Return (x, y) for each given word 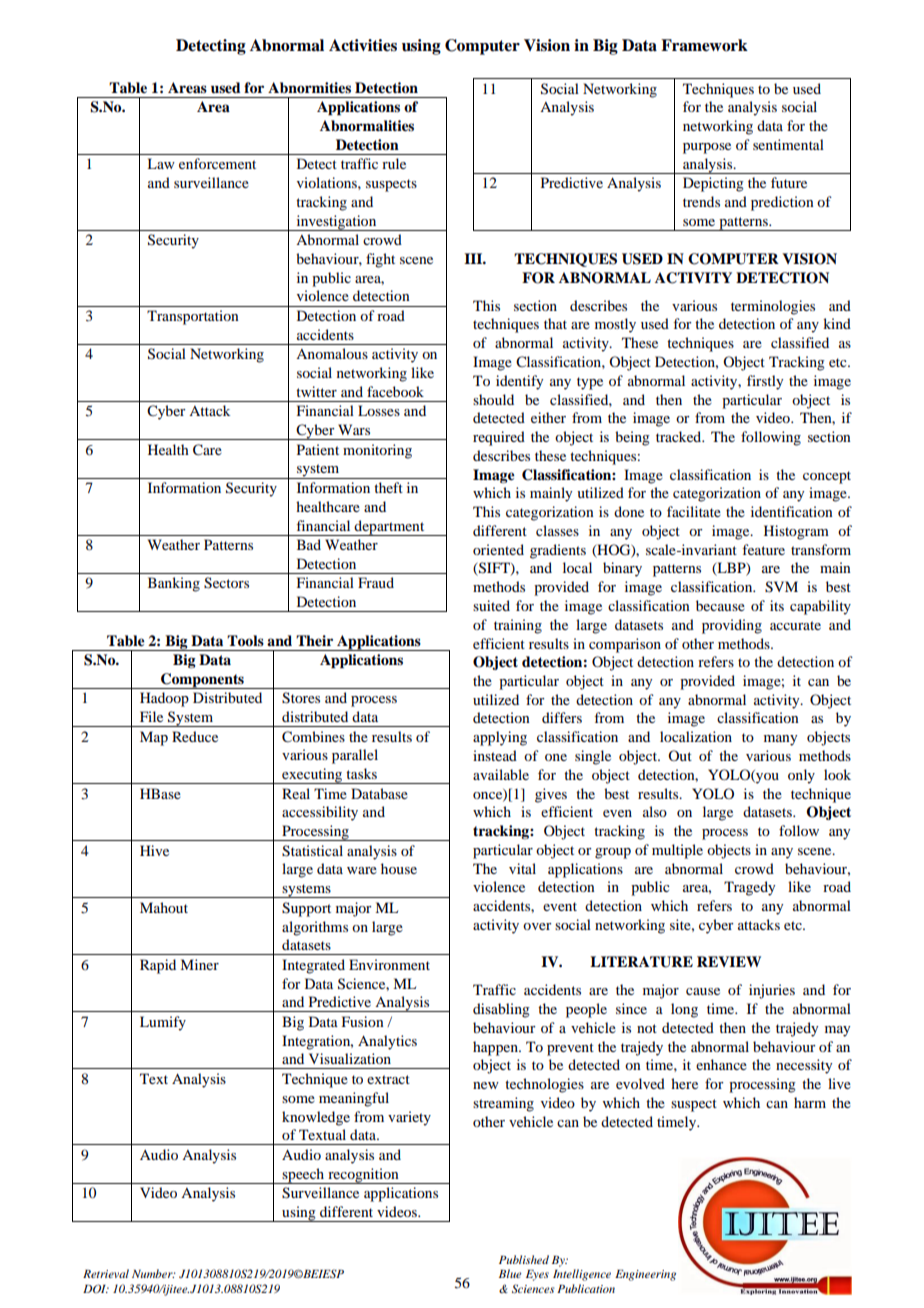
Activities (363, 45)
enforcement (217, 163)
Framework (704, 45)
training (518, 626)
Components (202, 681)
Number (153, 1273)
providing (732, 626)
